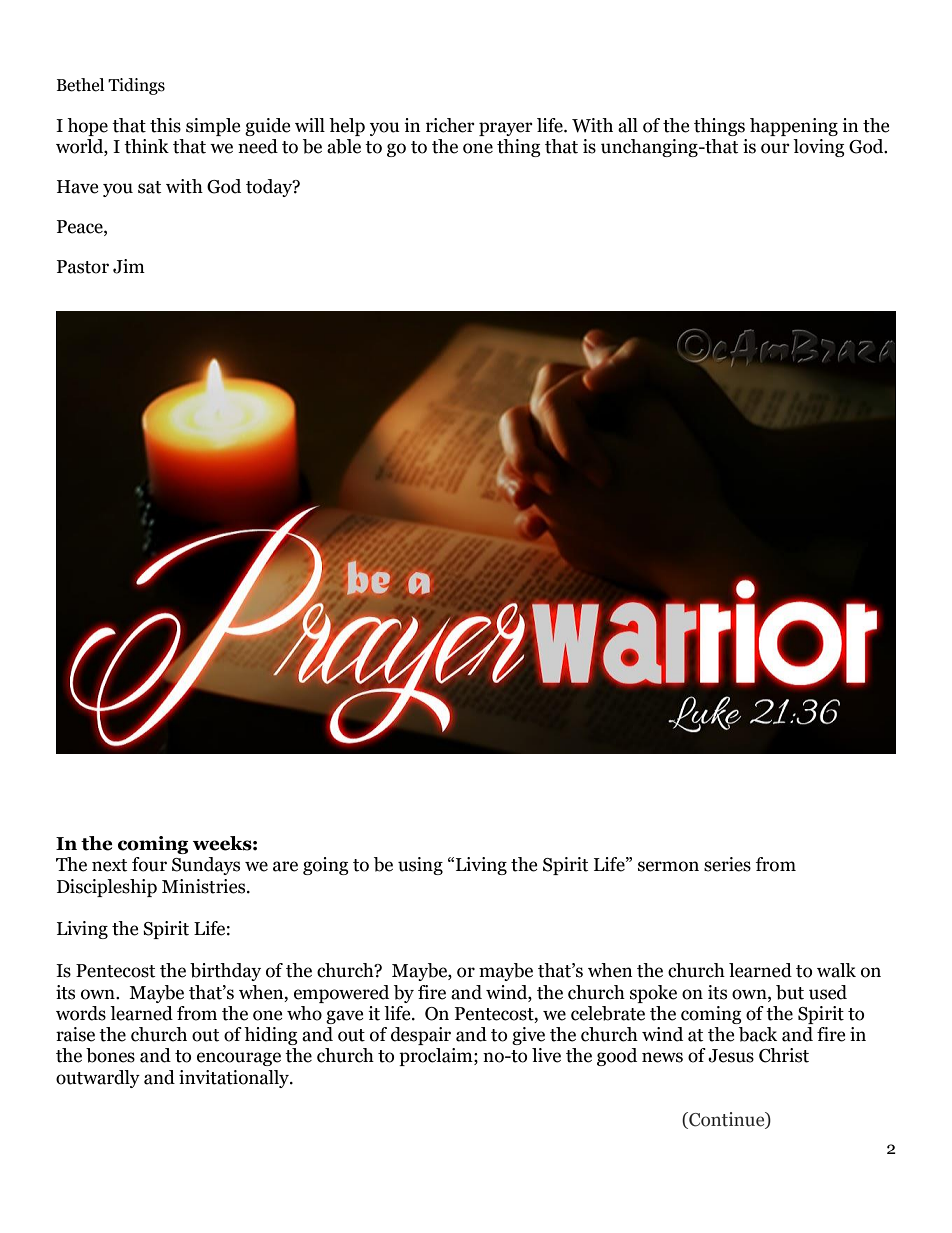 Image resolution: width=952 pixels, height=1233 pixels. I want to click on series, so click(727, 864).
